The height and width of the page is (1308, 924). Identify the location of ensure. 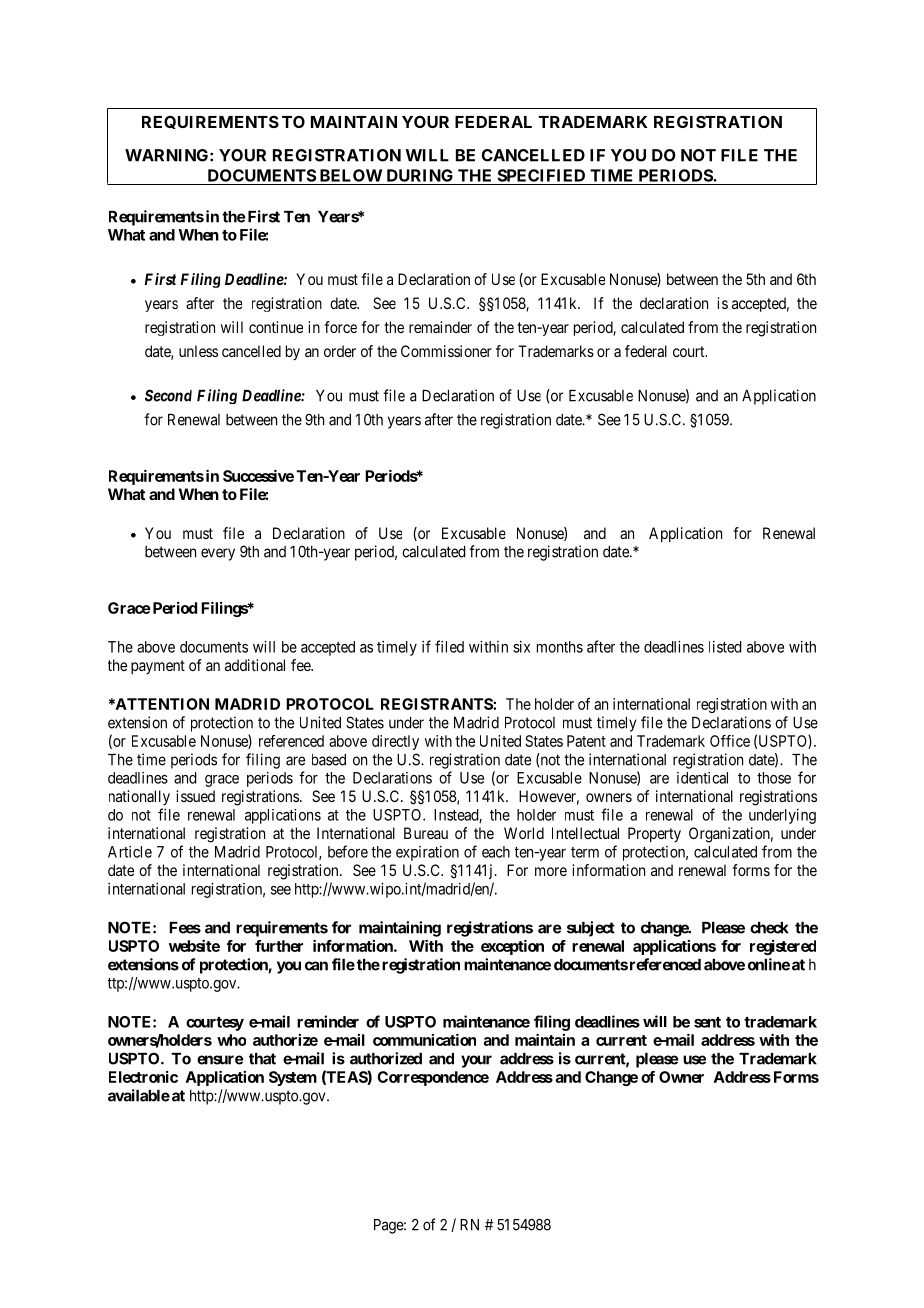
(220, 1060).
